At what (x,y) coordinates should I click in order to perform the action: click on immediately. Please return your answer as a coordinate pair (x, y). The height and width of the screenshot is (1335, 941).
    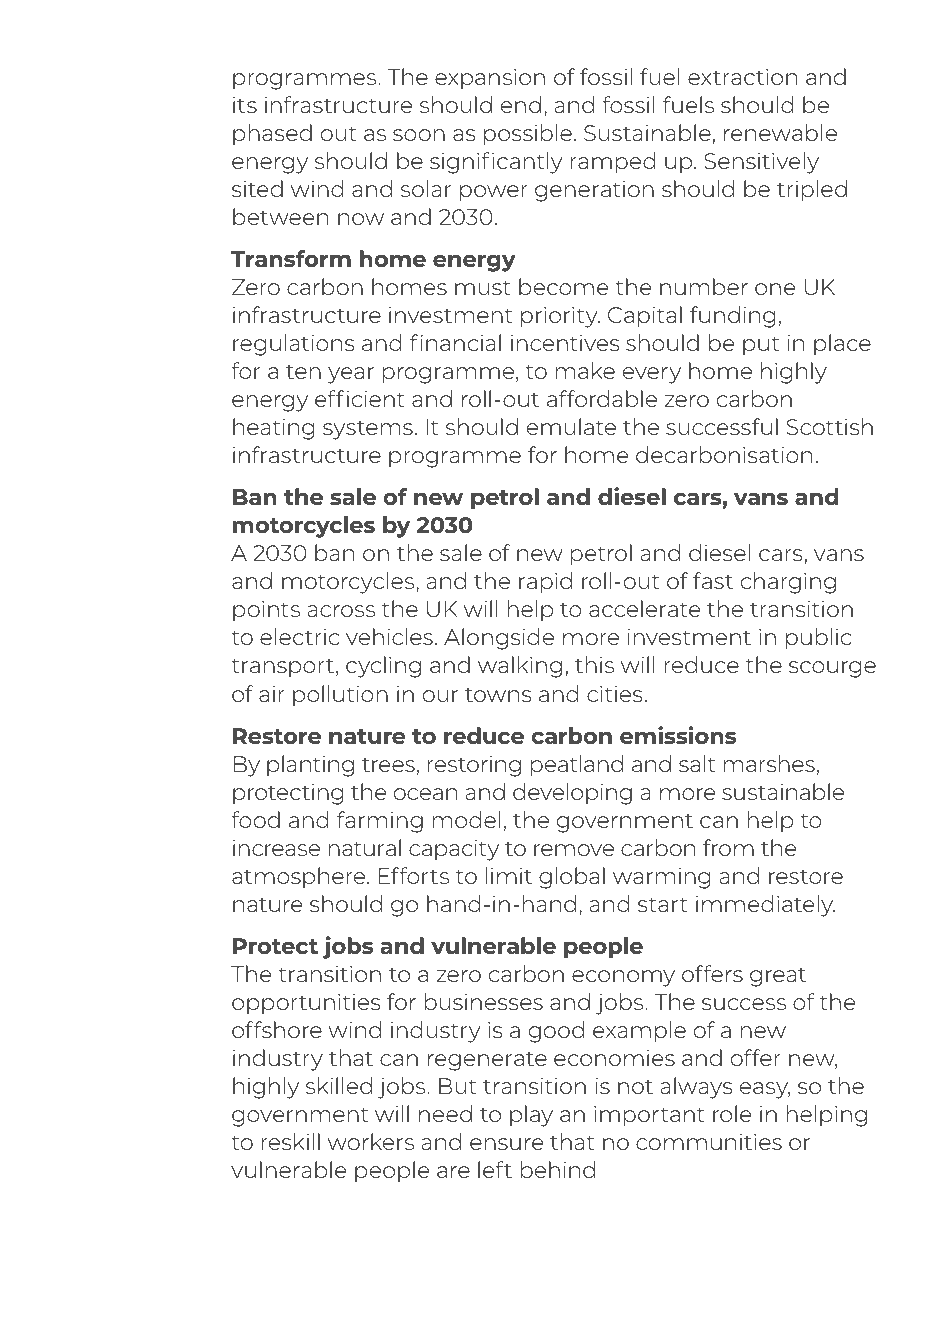
    Looking at the image, I should click on (765, 906).
